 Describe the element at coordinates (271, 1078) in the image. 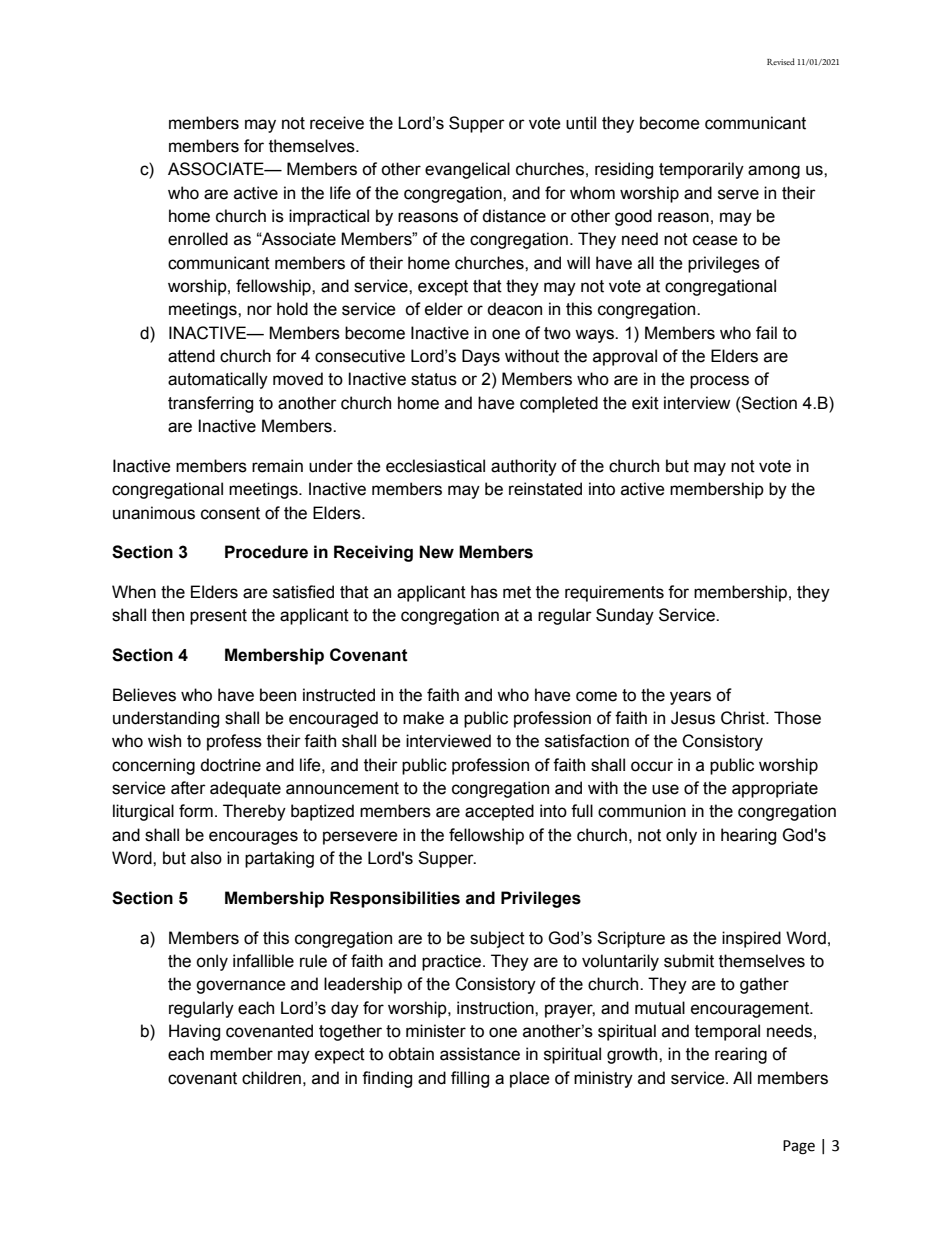

I see `children` at that location.
